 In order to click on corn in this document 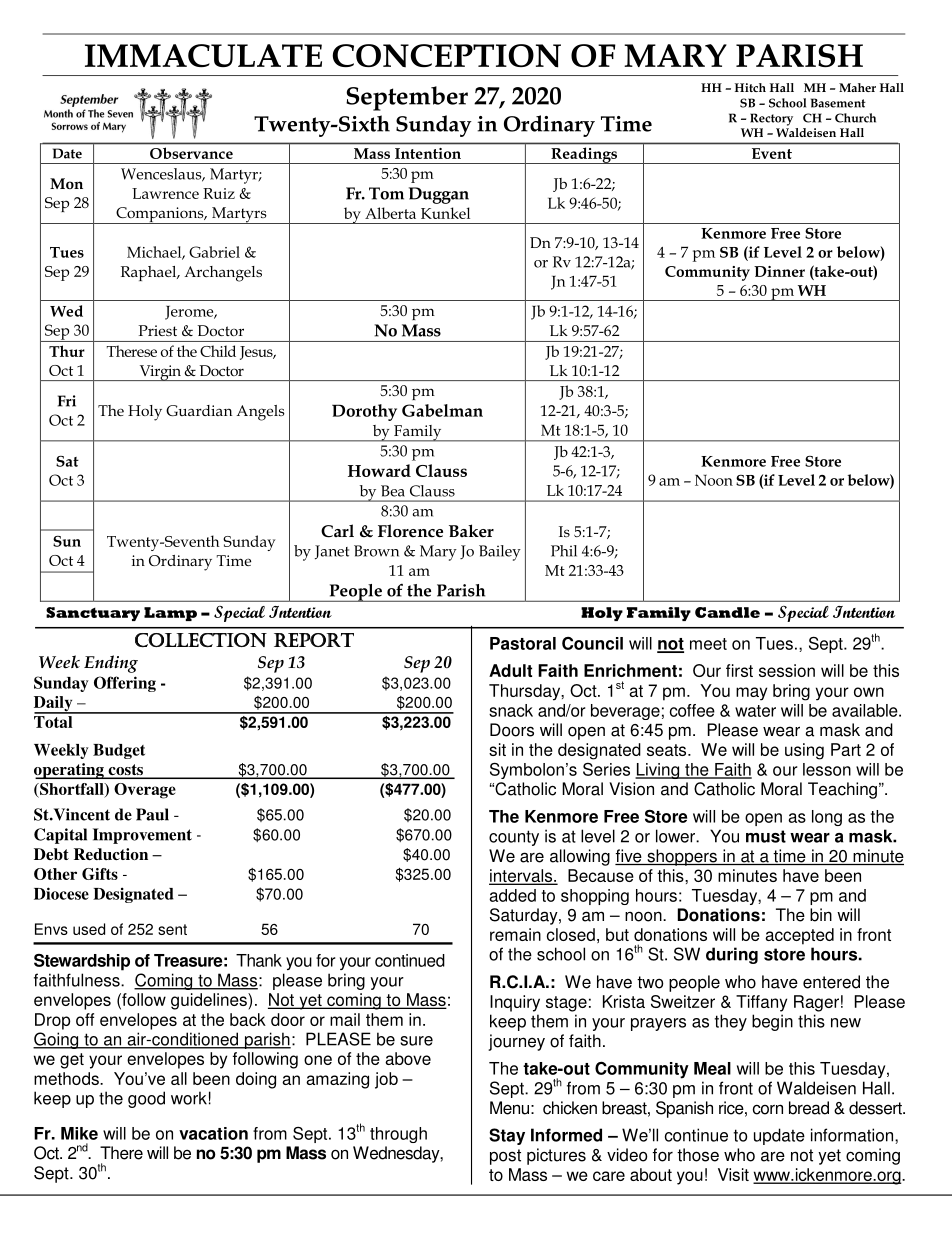, I will do `click(768, 1109)`.
